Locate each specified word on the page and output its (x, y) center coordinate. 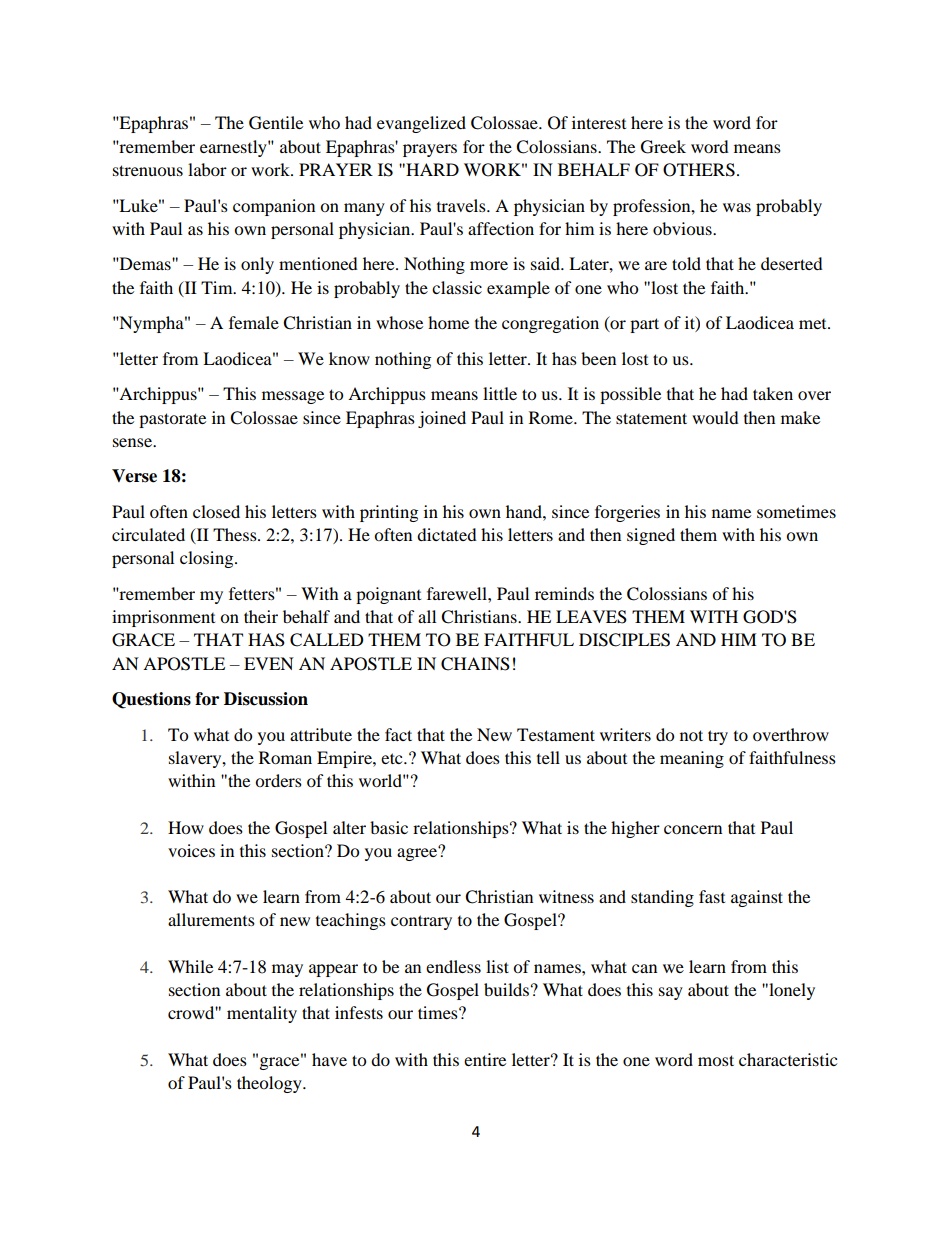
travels (462, 205)
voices (191, 850)
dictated (447, 534)
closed (216, 511)
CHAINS (475, 664)
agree (418, 853)
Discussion (266, 699)
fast (712, 896)
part (644, 325)
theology (270, 1084)
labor (207, 169)
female (254, 322)
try (718, 737)
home (448, 322)
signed (651, 536)
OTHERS (699, 170)
